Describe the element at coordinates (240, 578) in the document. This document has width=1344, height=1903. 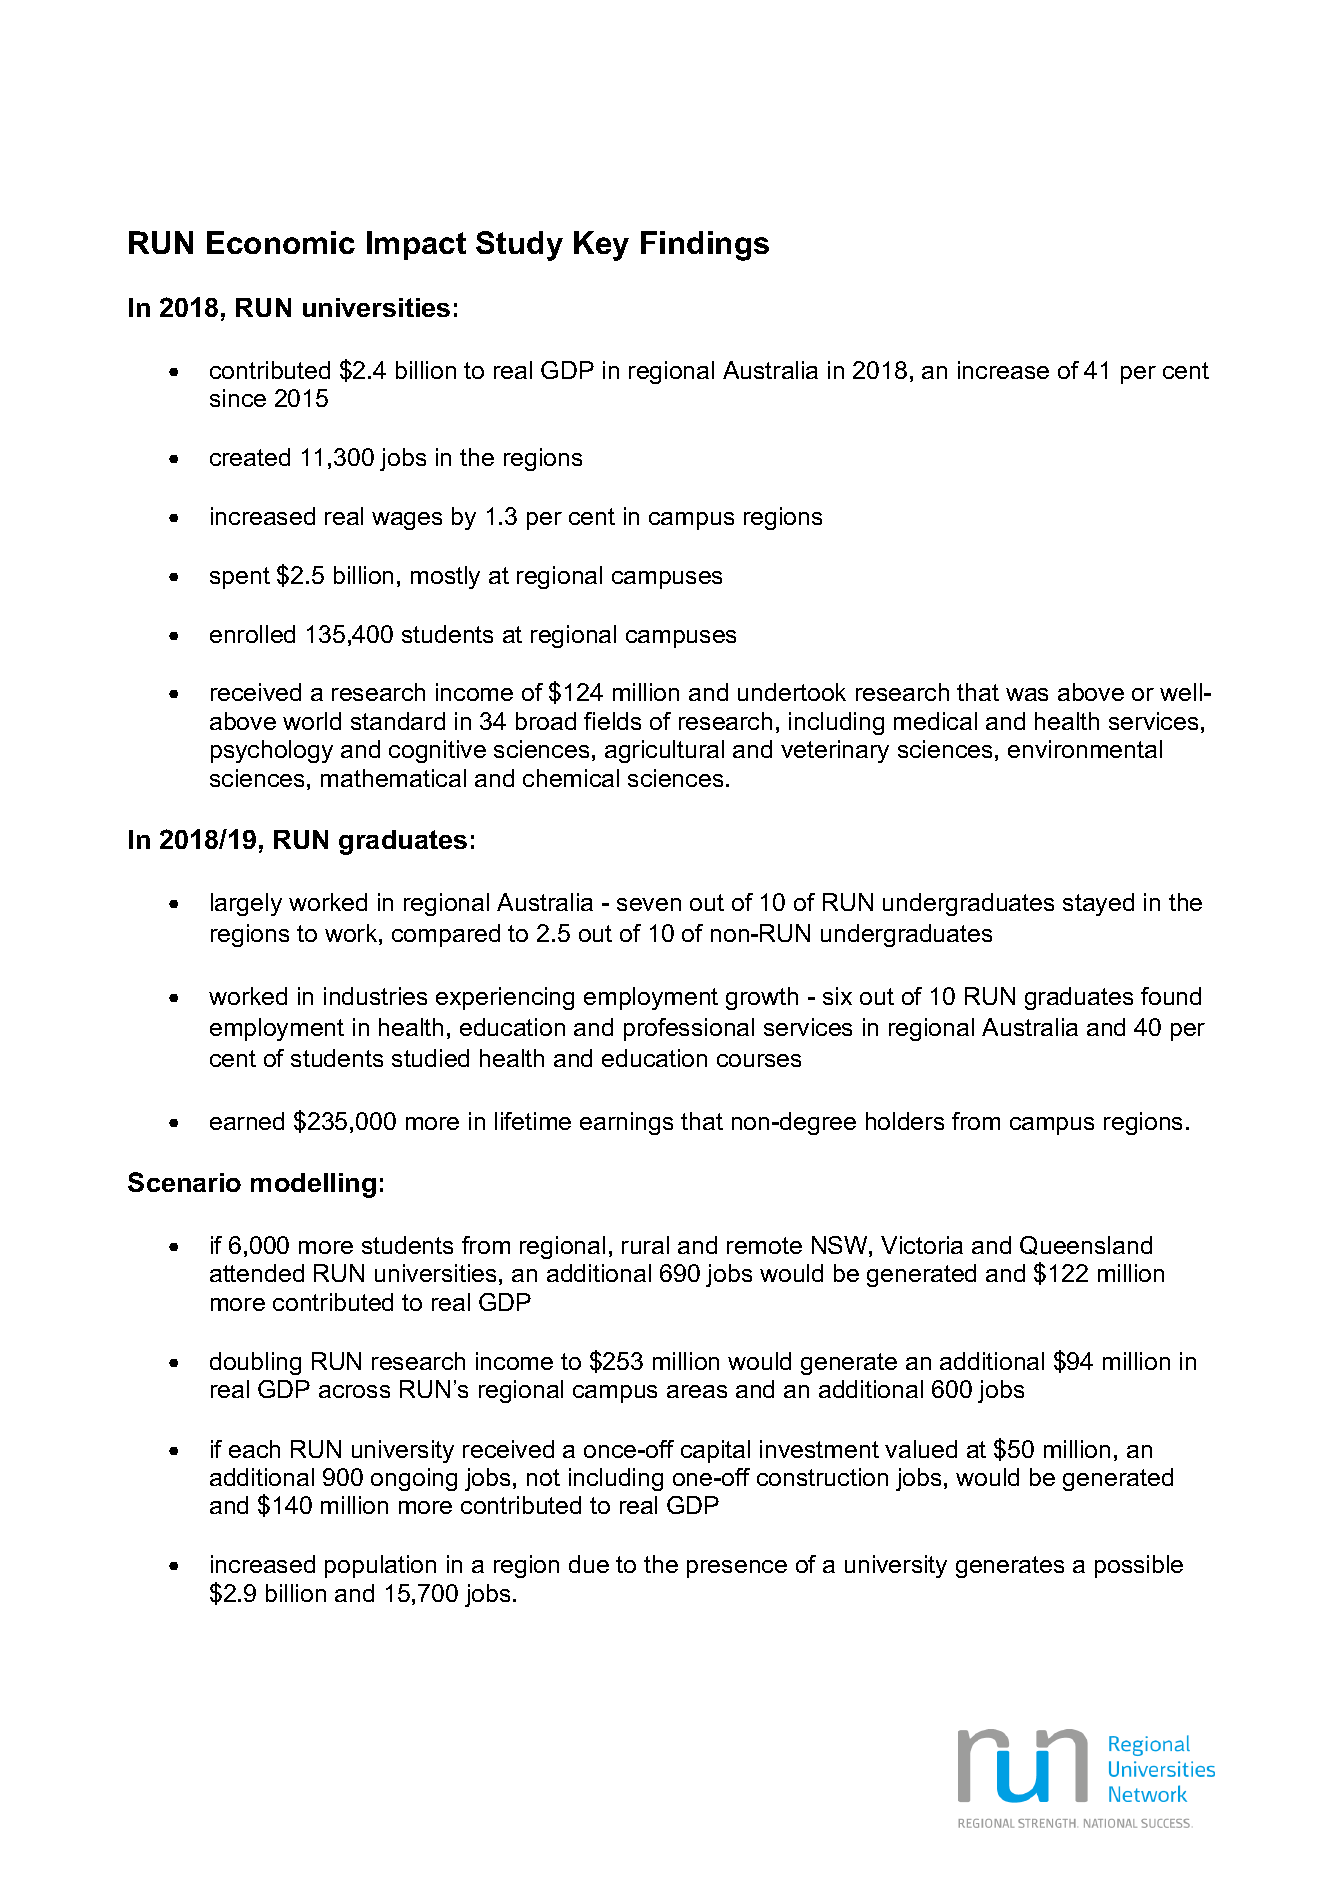
I see `spent` at that location.
